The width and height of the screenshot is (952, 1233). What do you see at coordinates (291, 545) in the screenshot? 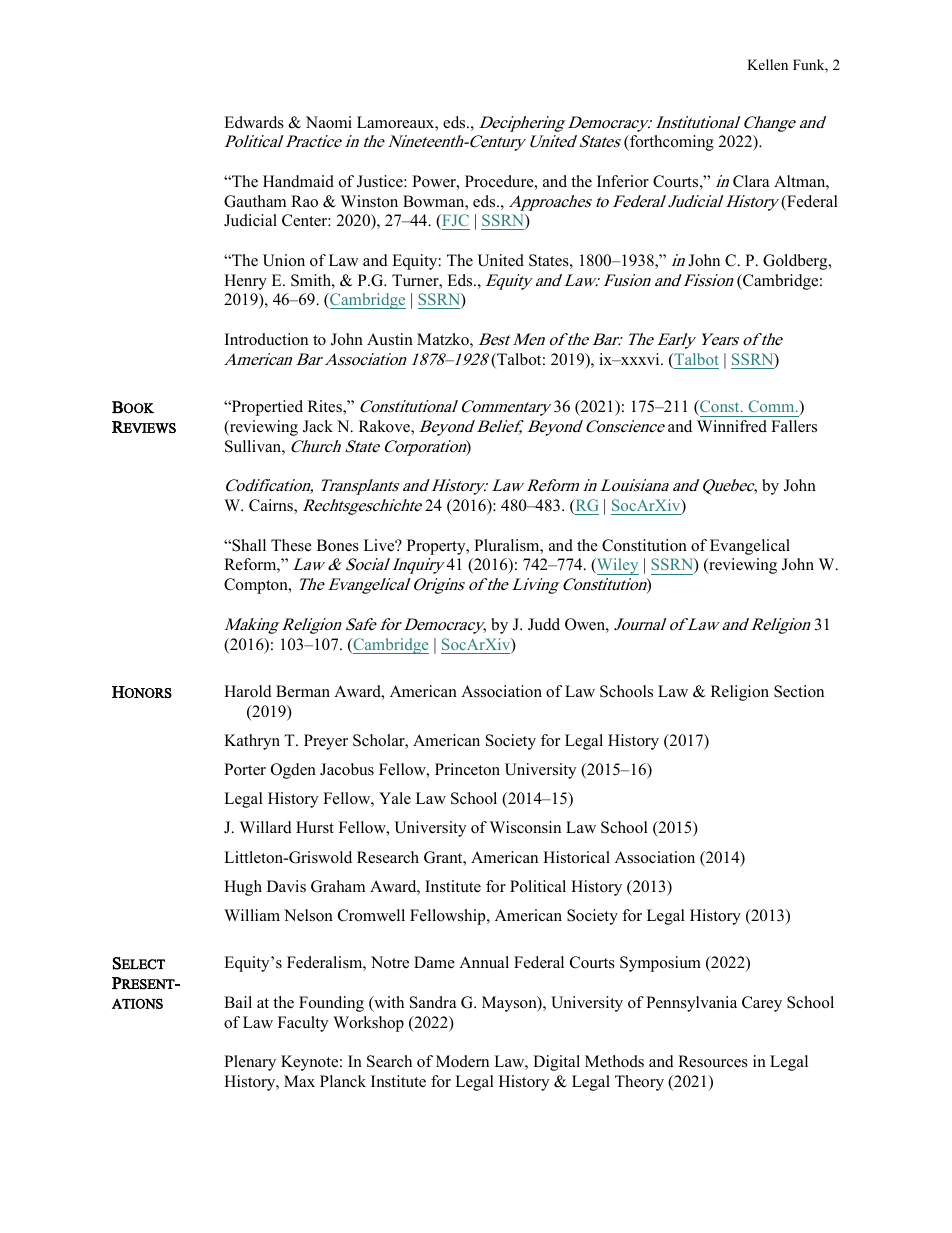
I see `These` at bounding box center [291, 545].
